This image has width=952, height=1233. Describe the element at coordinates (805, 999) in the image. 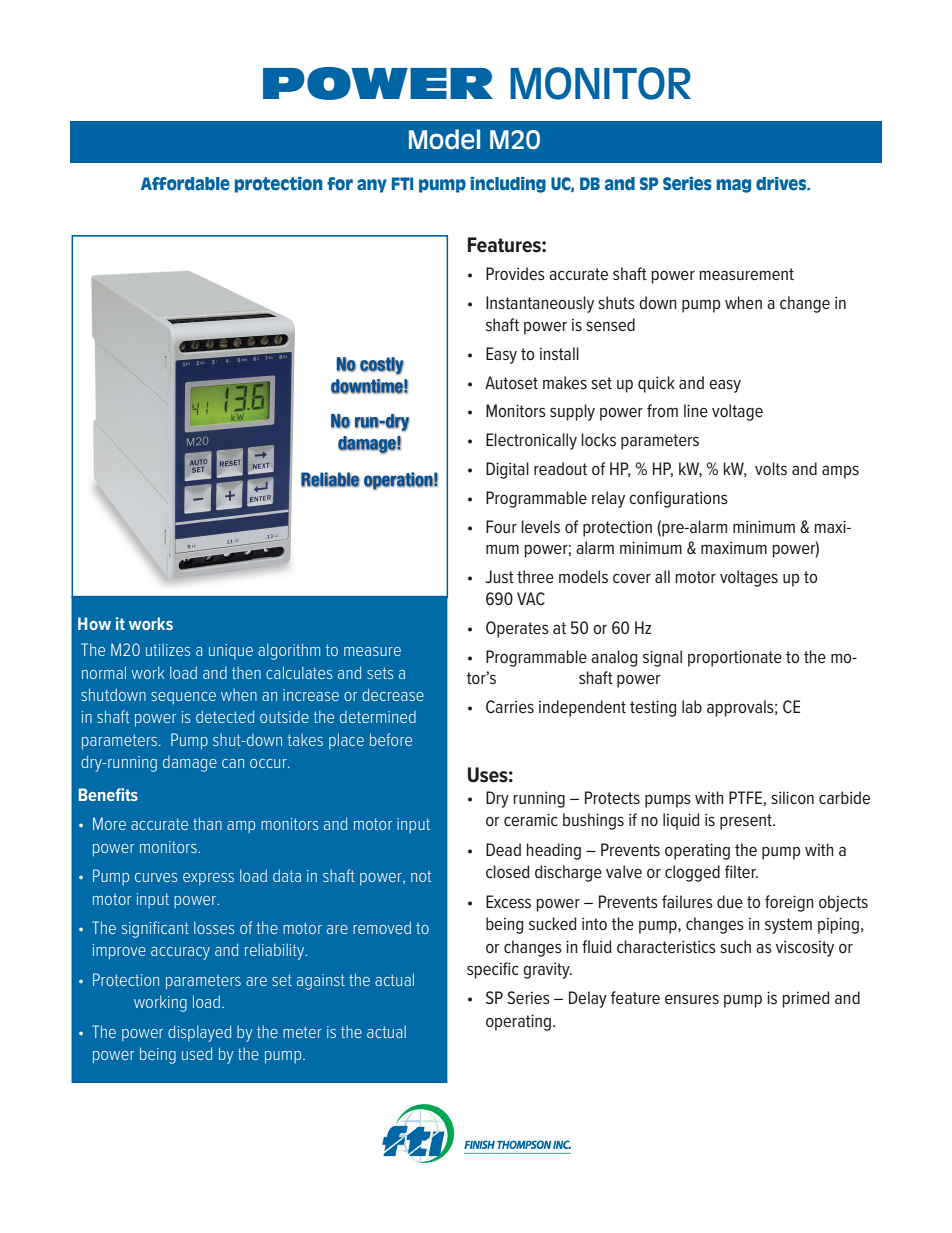

I see `primed` at that location.
